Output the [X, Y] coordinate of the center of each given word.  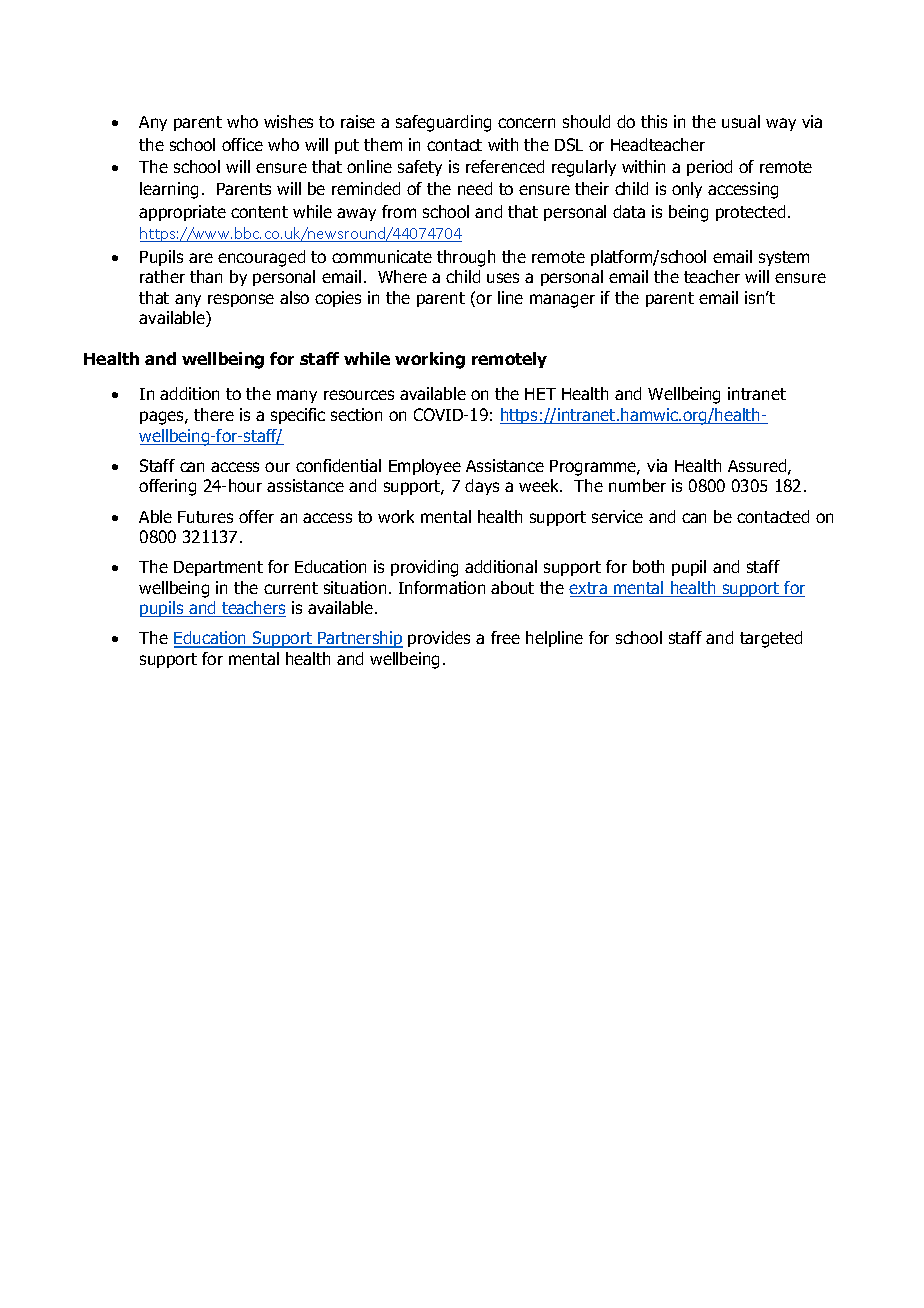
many [297, 396]
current [291, 588]
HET [540, 394]
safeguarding [443, 123]
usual [741, 121]
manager [562, 301]
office [242, 144]
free [505, 637]
